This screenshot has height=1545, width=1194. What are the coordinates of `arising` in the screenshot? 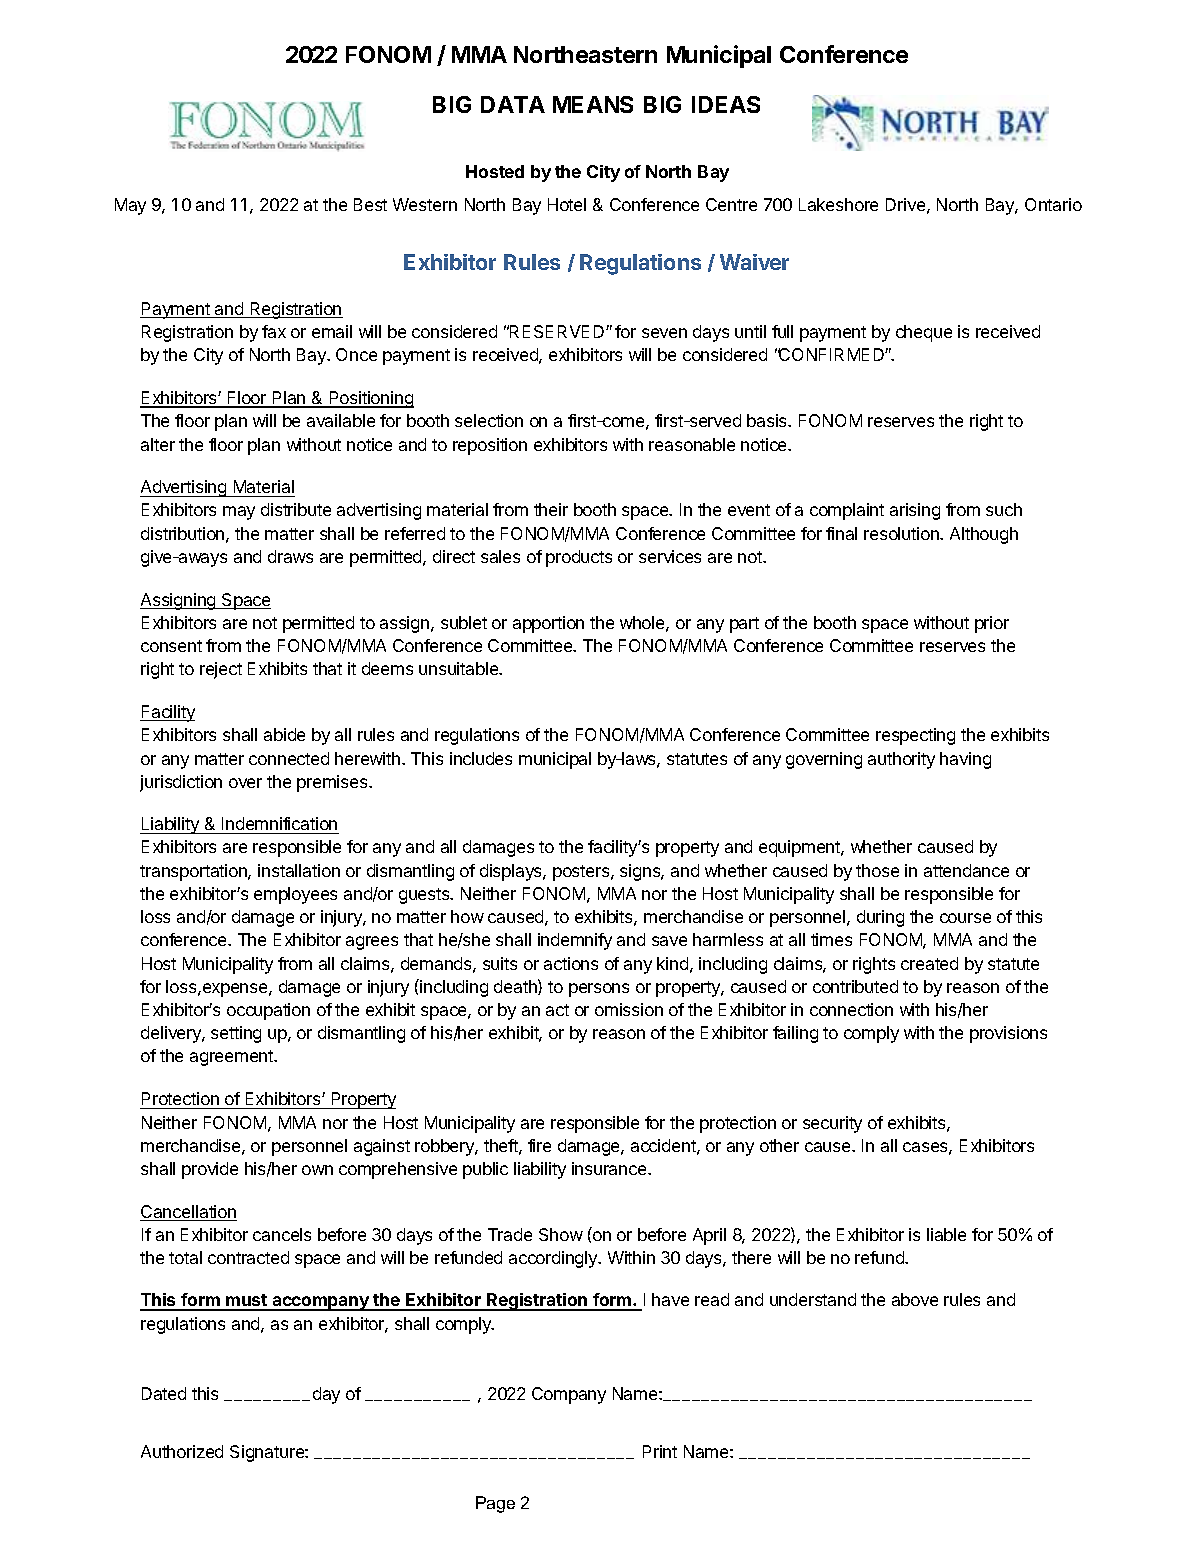 It's located at (915, 511).
